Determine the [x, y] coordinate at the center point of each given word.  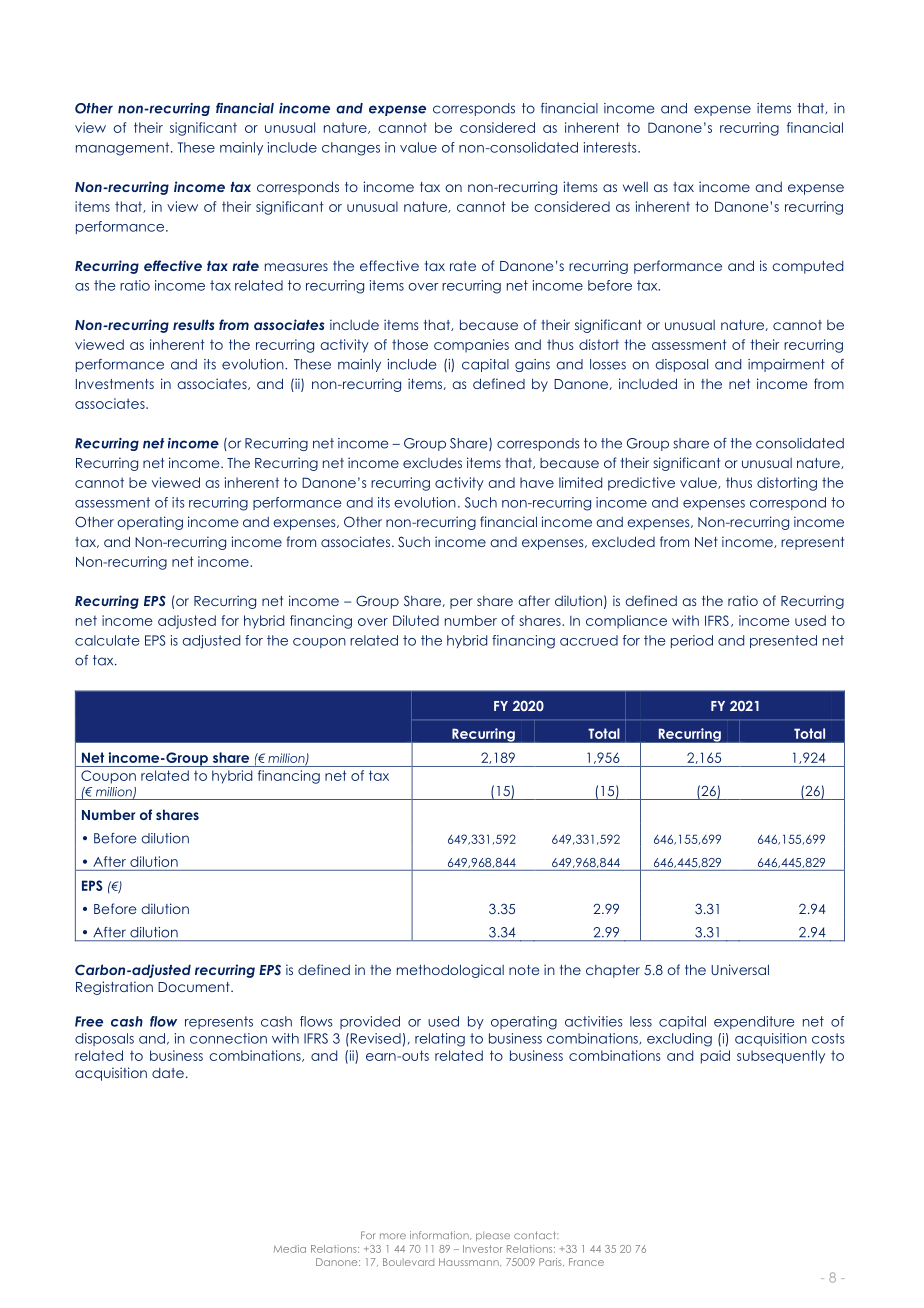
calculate [107, 640]
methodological [450, 971]
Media [290, 1249]
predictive [641, 484]
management [124, 149]
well [635, 186]
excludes [432, 463]
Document [195, 987]
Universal [740, 969]
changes [351, 149]
